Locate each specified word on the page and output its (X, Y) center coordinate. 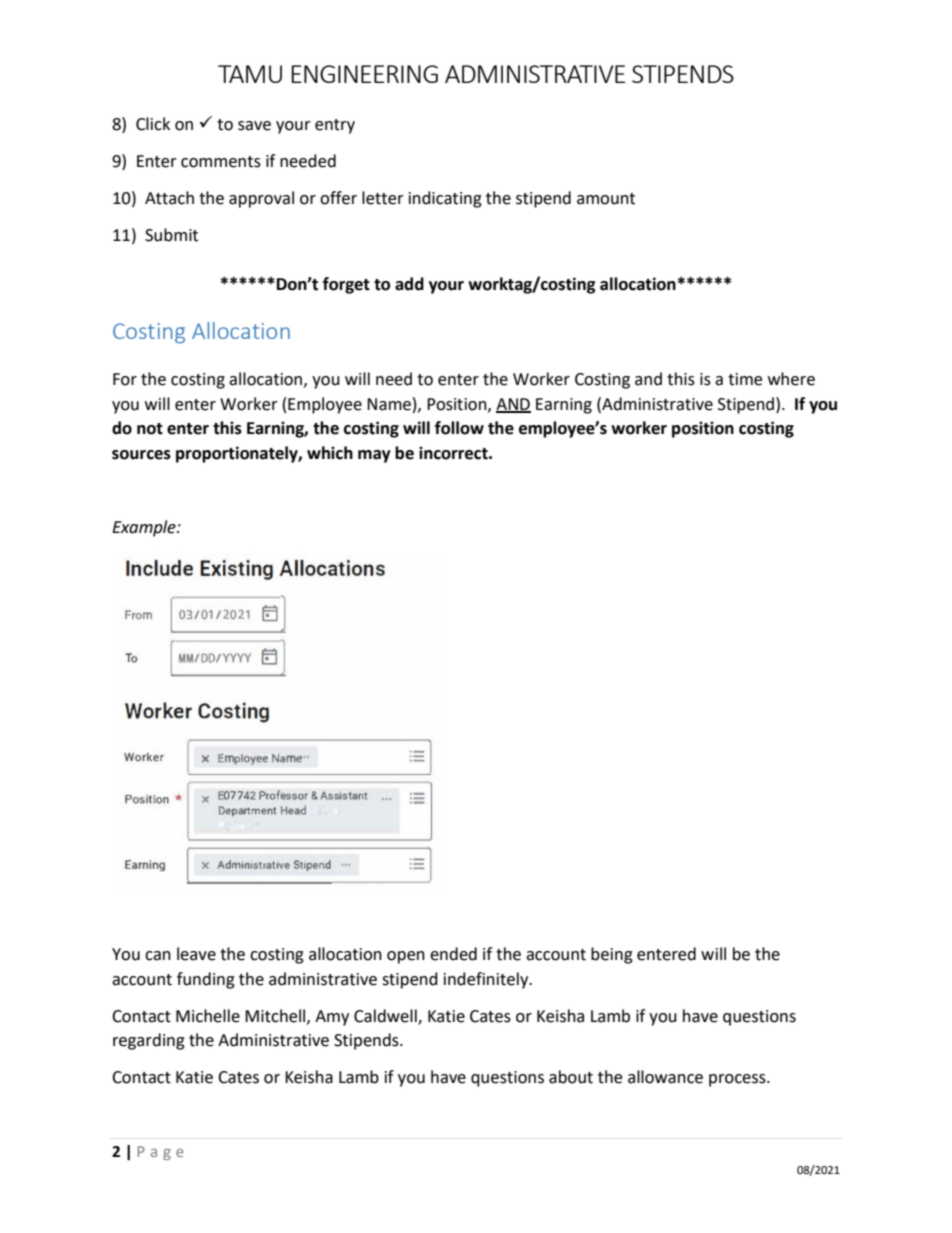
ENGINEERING (364, 74)
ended (453, 954)
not (150, 429)
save (254, 126)
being (612, 955)
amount (606, 199)
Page (161, 1153)
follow (459, 428)
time (745, 379)
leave (196, 954)
